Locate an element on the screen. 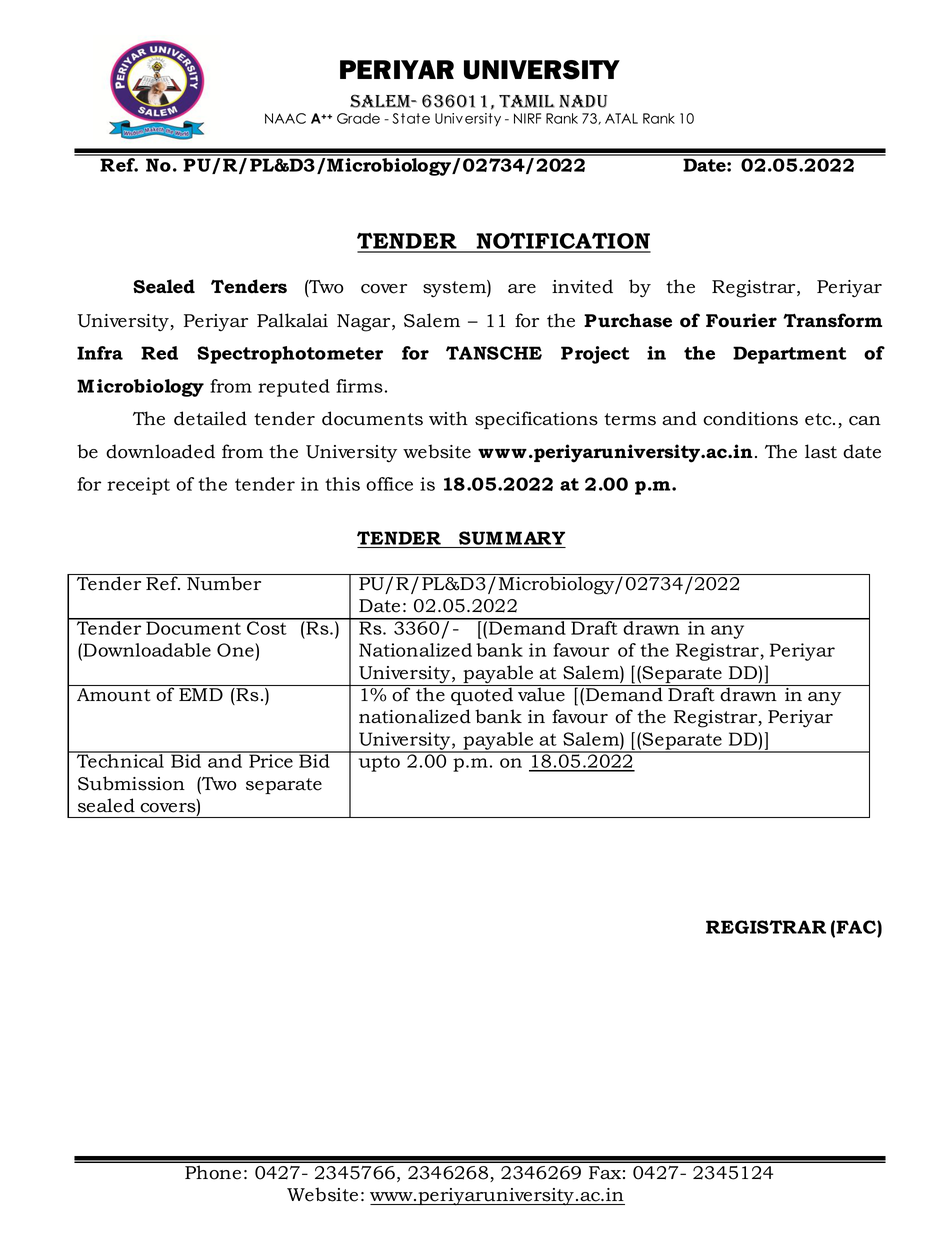 The height and width of the screenshot is (1233, 952). Tamil is located at coordinates (527, 101).
